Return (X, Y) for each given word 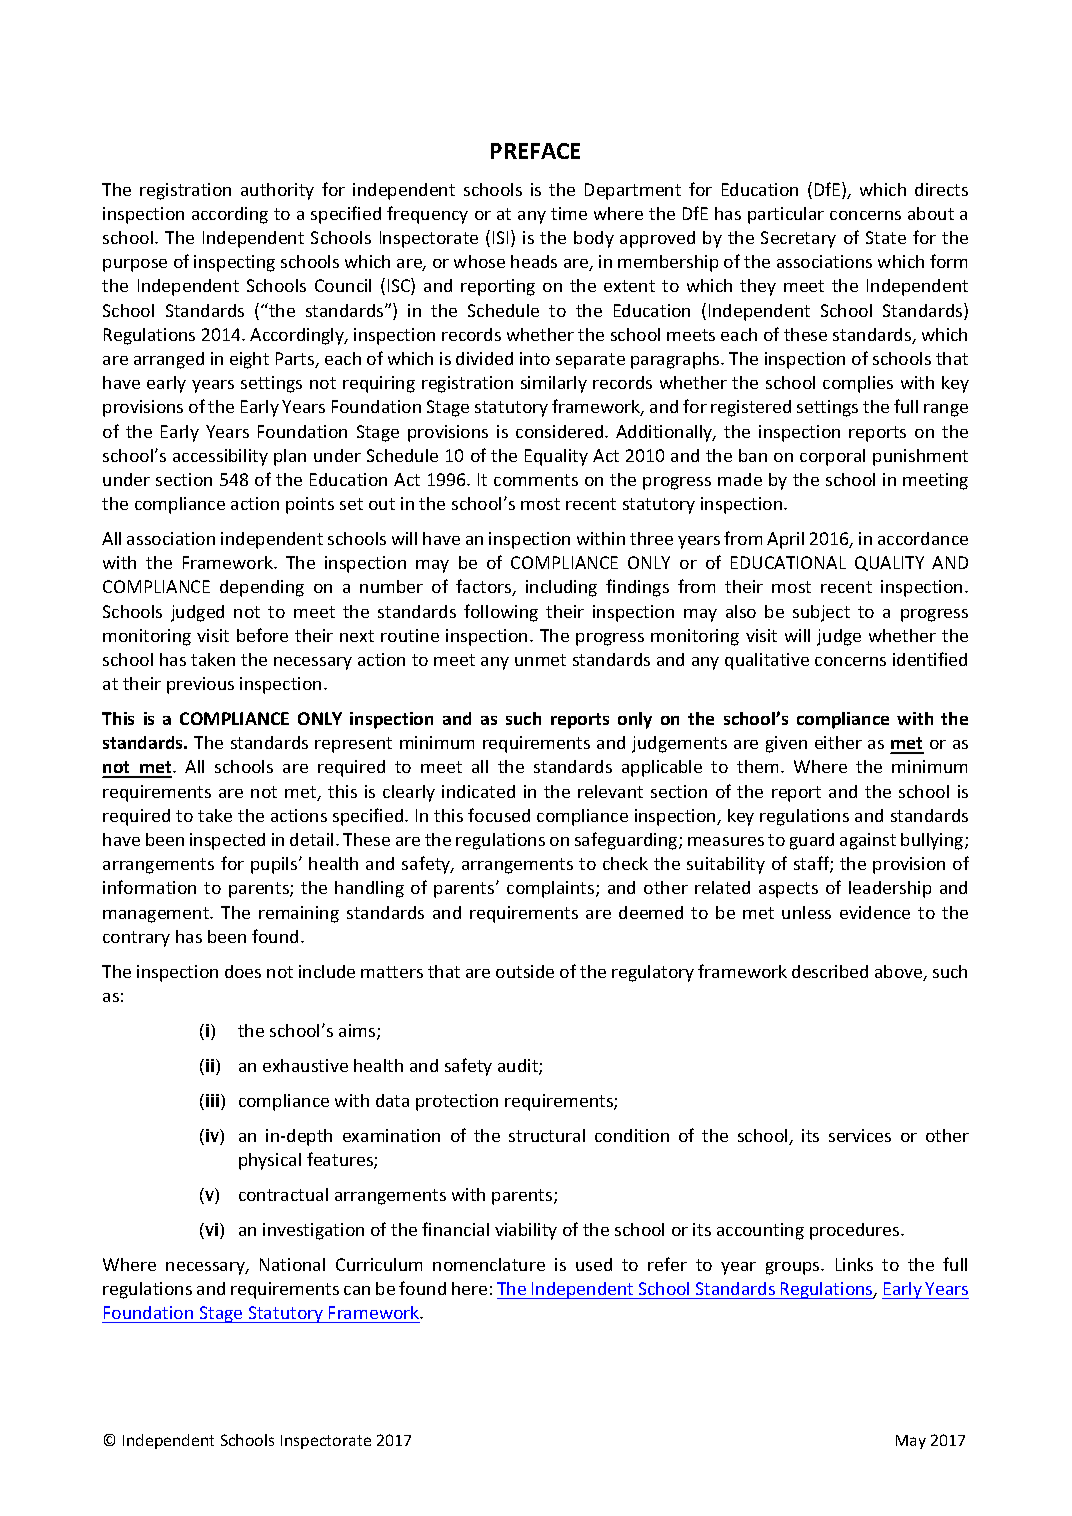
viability (526, 1231)
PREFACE (535, 151)
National (292, 1264)
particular (786, 215)
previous (200, 685)
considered (561, 431)
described (830, 971)
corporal (832, 457)
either (838, 742)
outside (525, 971)
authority (277, 191)
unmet (540, 660)
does (243, 971)
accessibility (220, 457)
